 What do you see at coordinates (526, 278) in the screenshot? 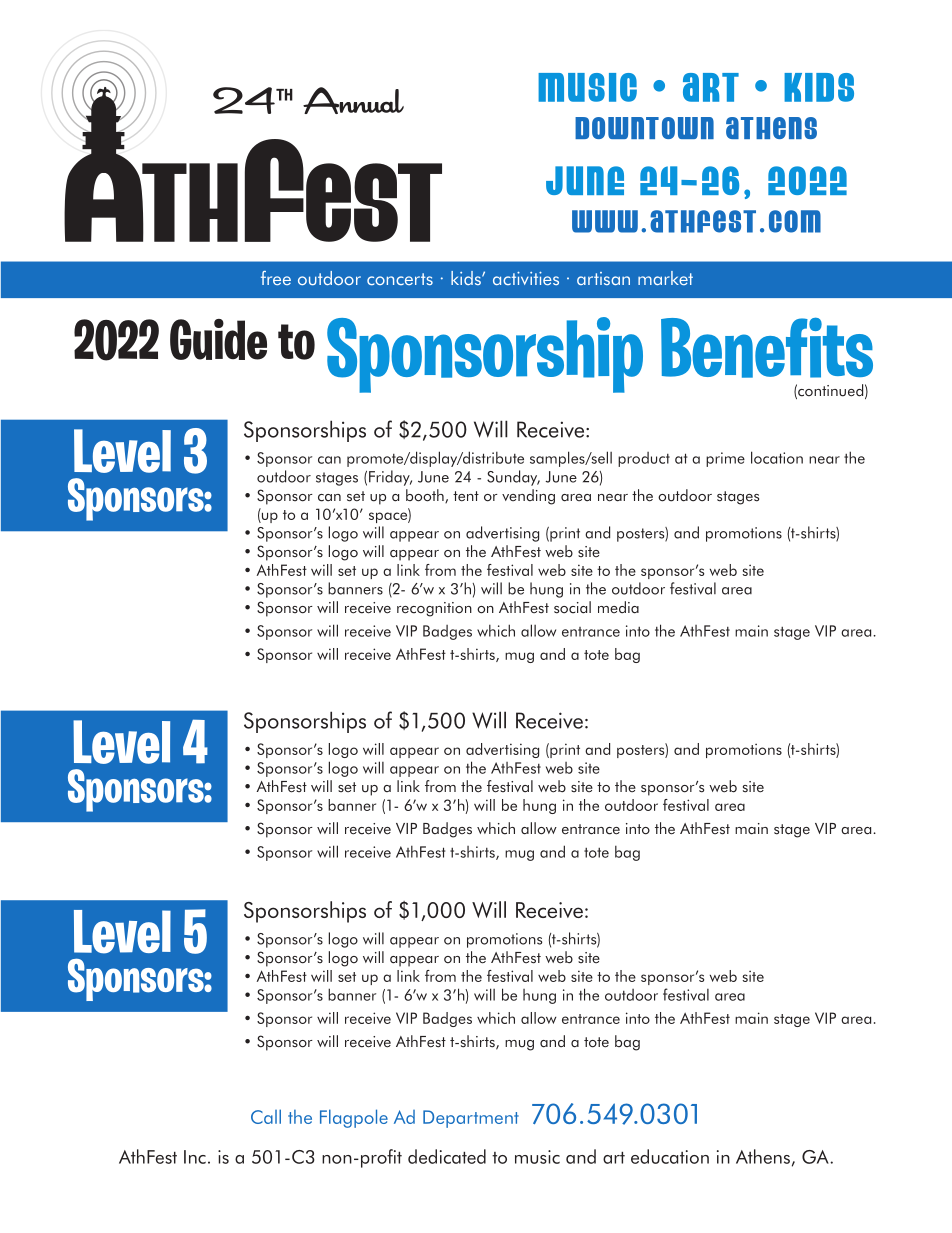
I see `activities` at bounding box center [526, 278].
